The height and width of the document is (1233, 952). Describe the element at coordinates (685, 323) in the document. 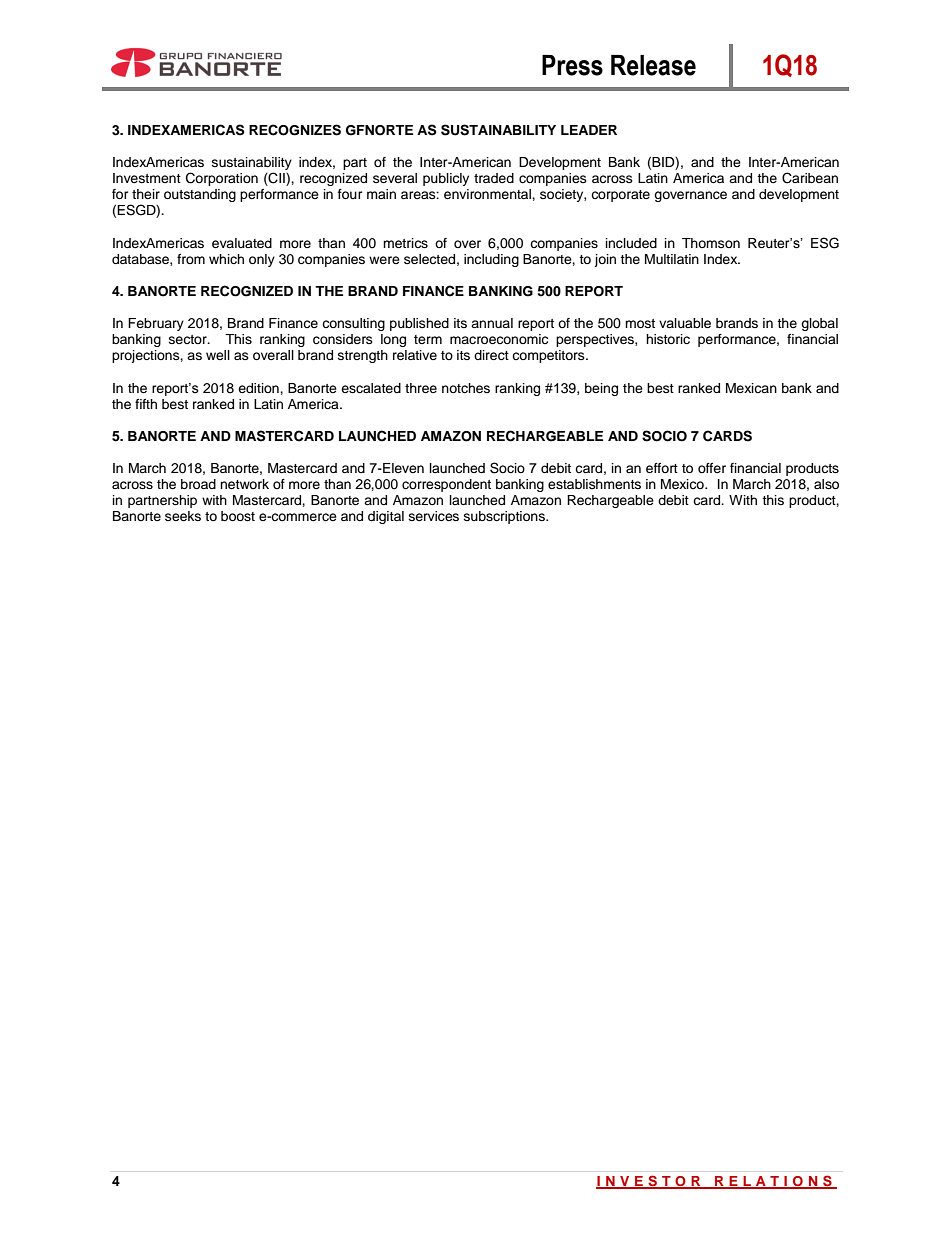

I see `valuable` at that location.
